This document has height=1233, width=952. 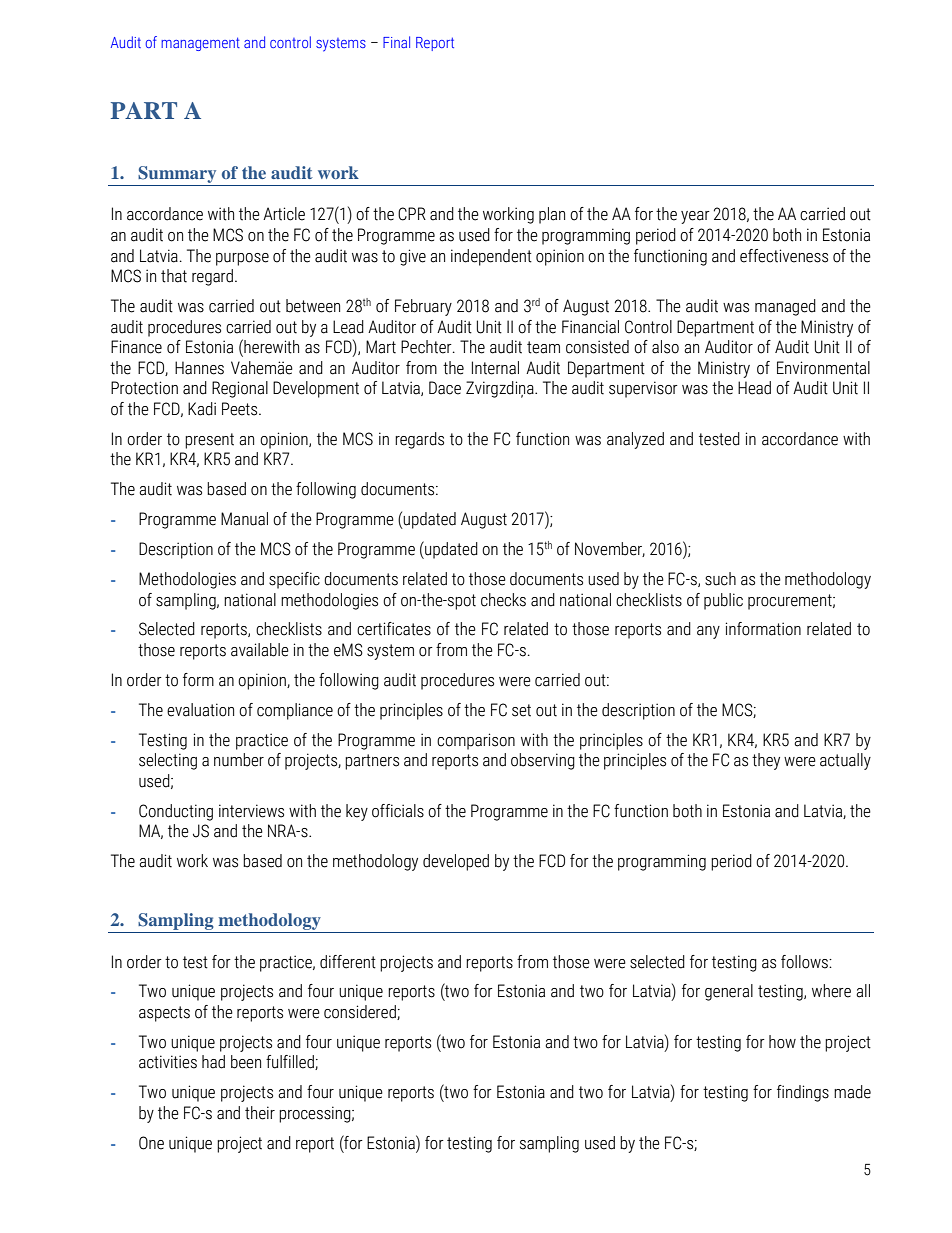 What do you see at coordinates (491, 257) in the document?
I see `independent` at bounding box center [491, 257].
